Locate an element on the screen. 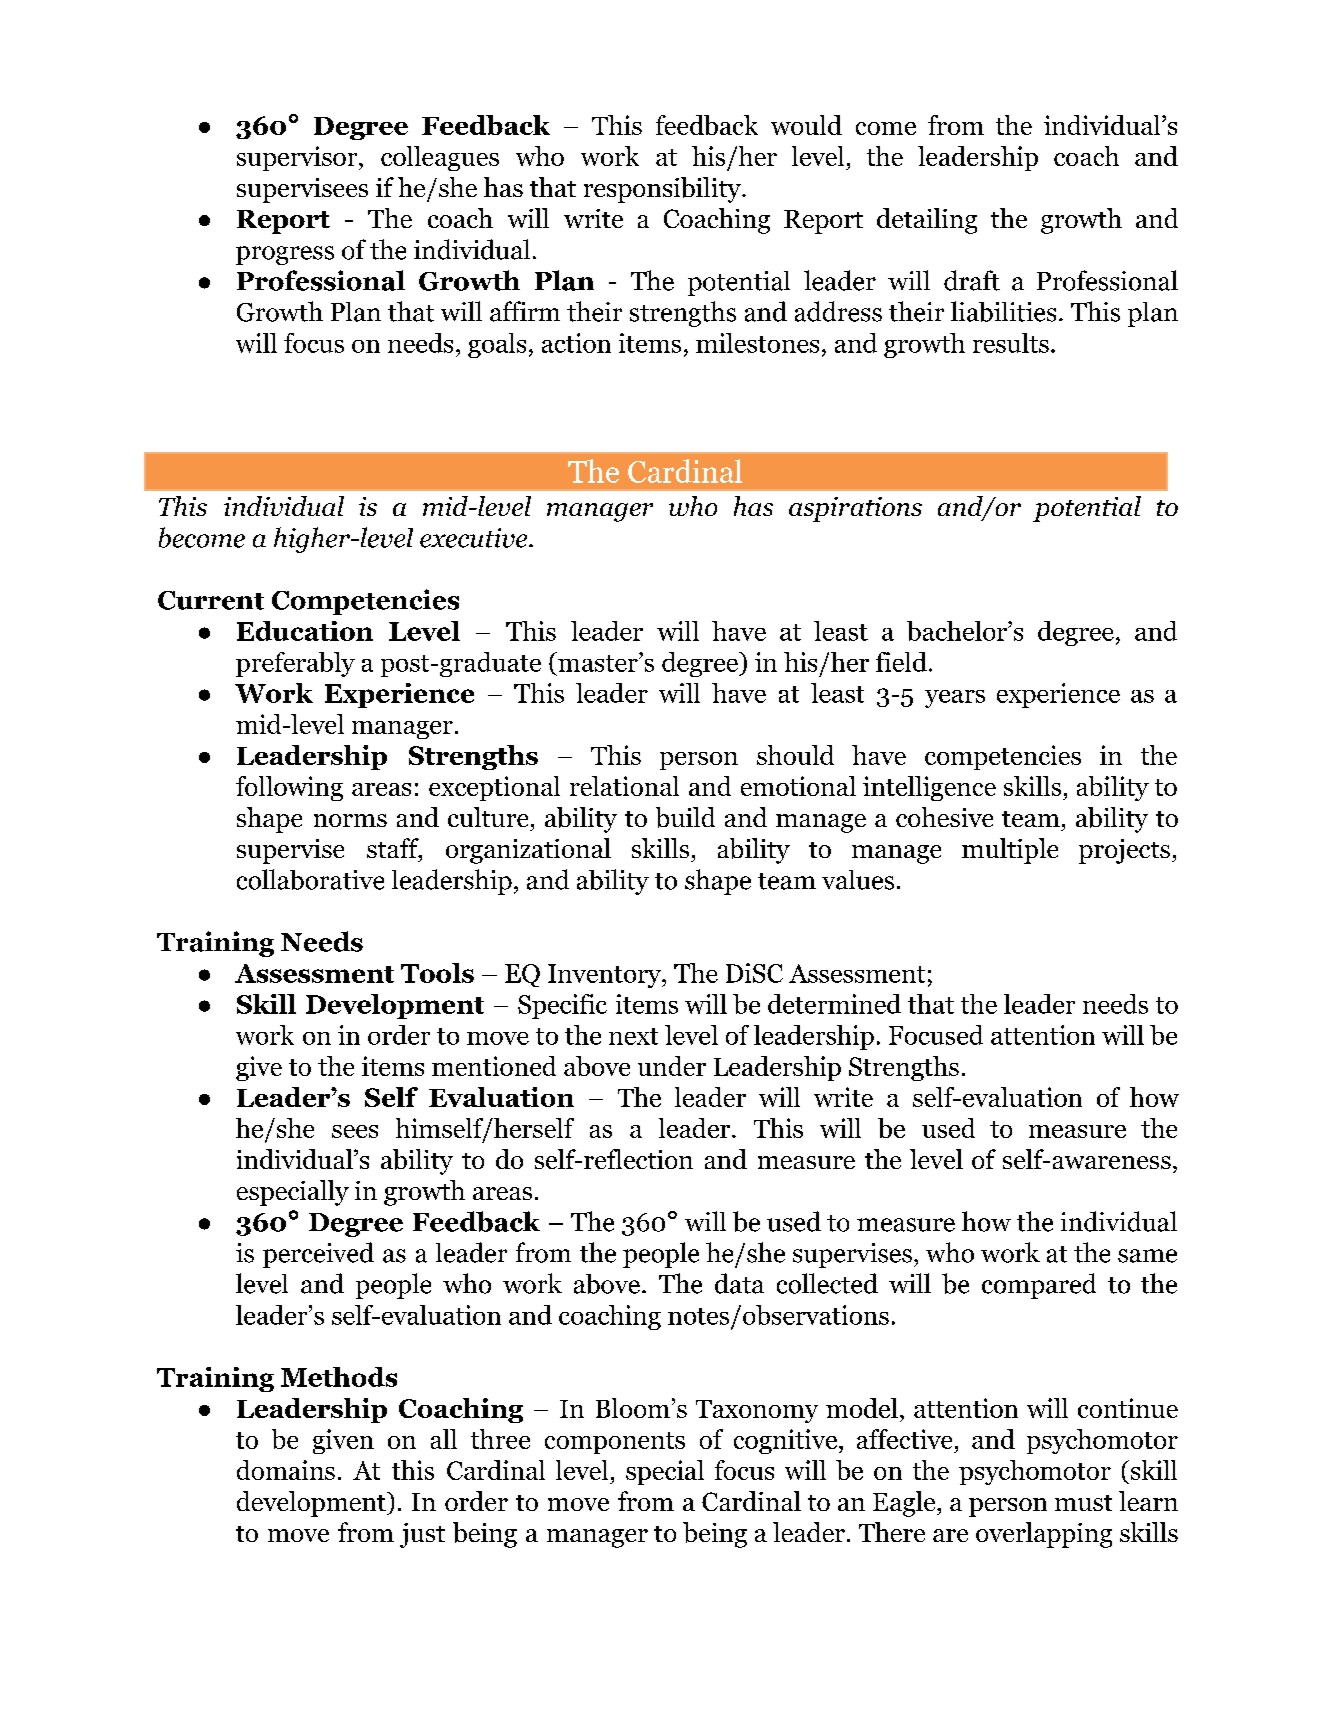 This screenshot has width=1336, height=1728. supervisor is located at coordinates (298, 158).
